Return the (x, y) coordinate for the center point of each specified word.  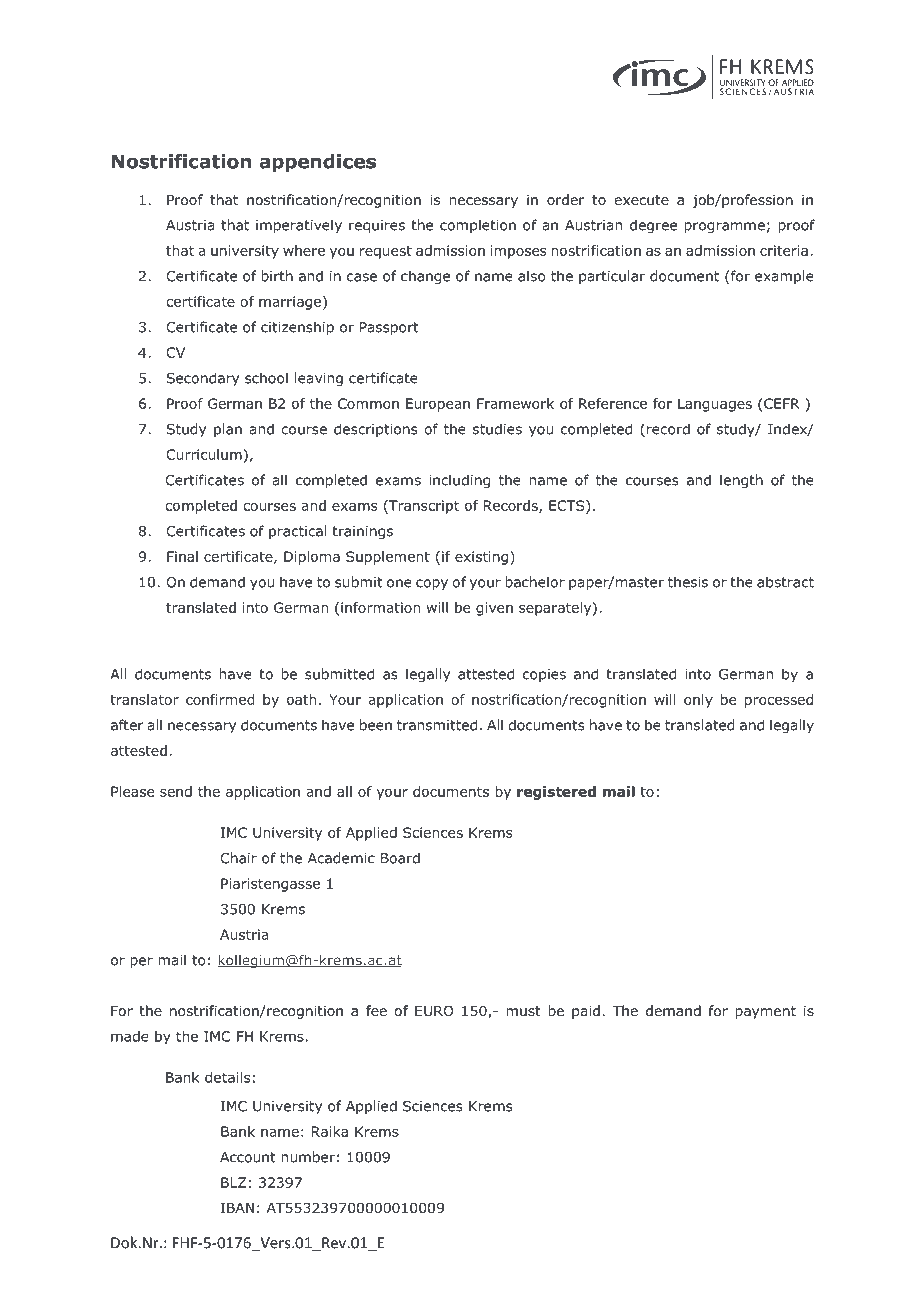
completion (478, 226)
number (308, 1157)
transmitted (437, 725)
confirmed (220, 699)
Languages (715, 405)
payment (765, 1012)
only (698, 701)
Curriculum (204, 454)
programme (724, 227)
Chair (238, 858)
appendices (318, 163)
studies (497, 429)
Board (400, 858)
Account (248, 1157)
